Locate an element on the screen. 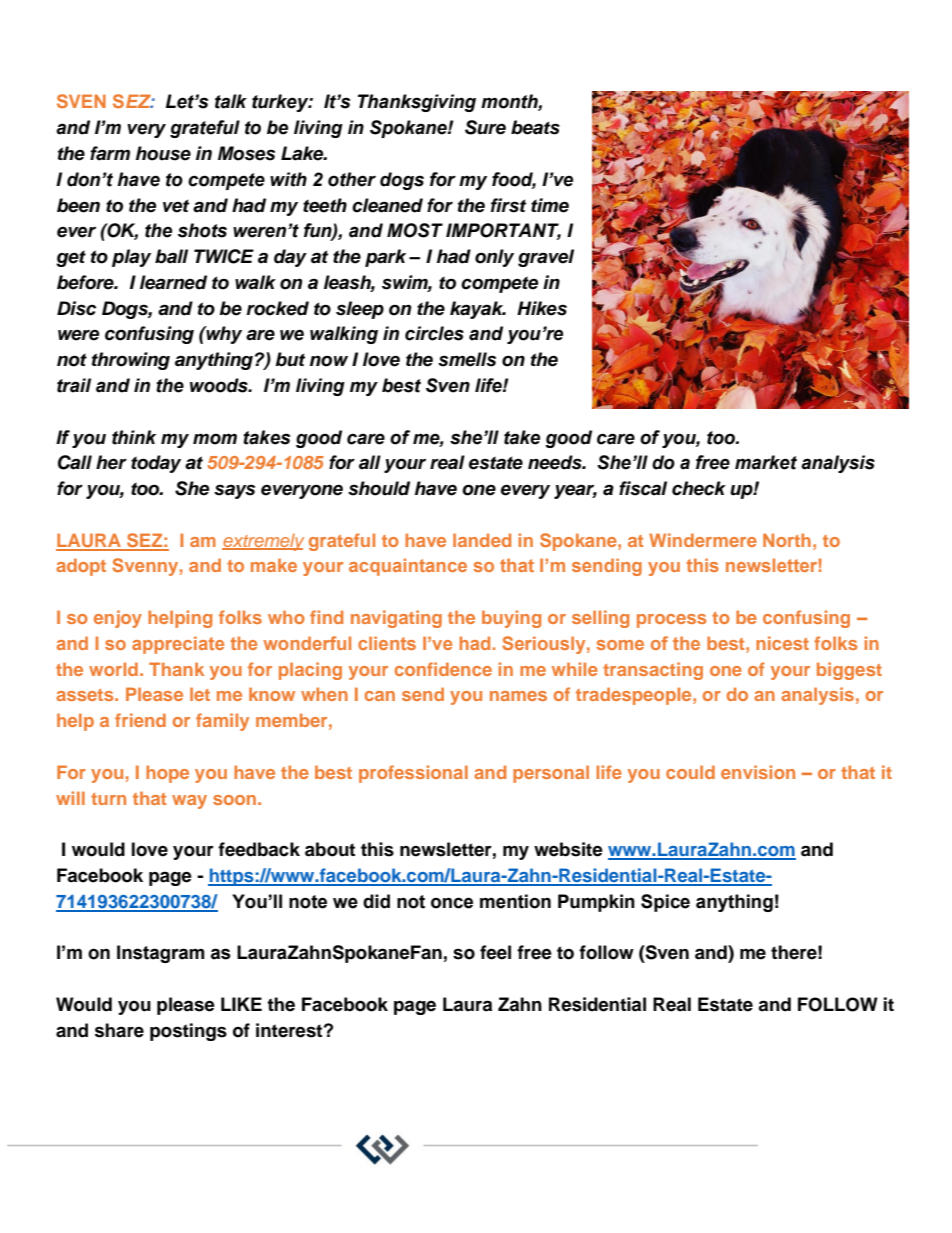 This screenshot has width=952, height=1233. beats is located at coordinates (535, 127).
